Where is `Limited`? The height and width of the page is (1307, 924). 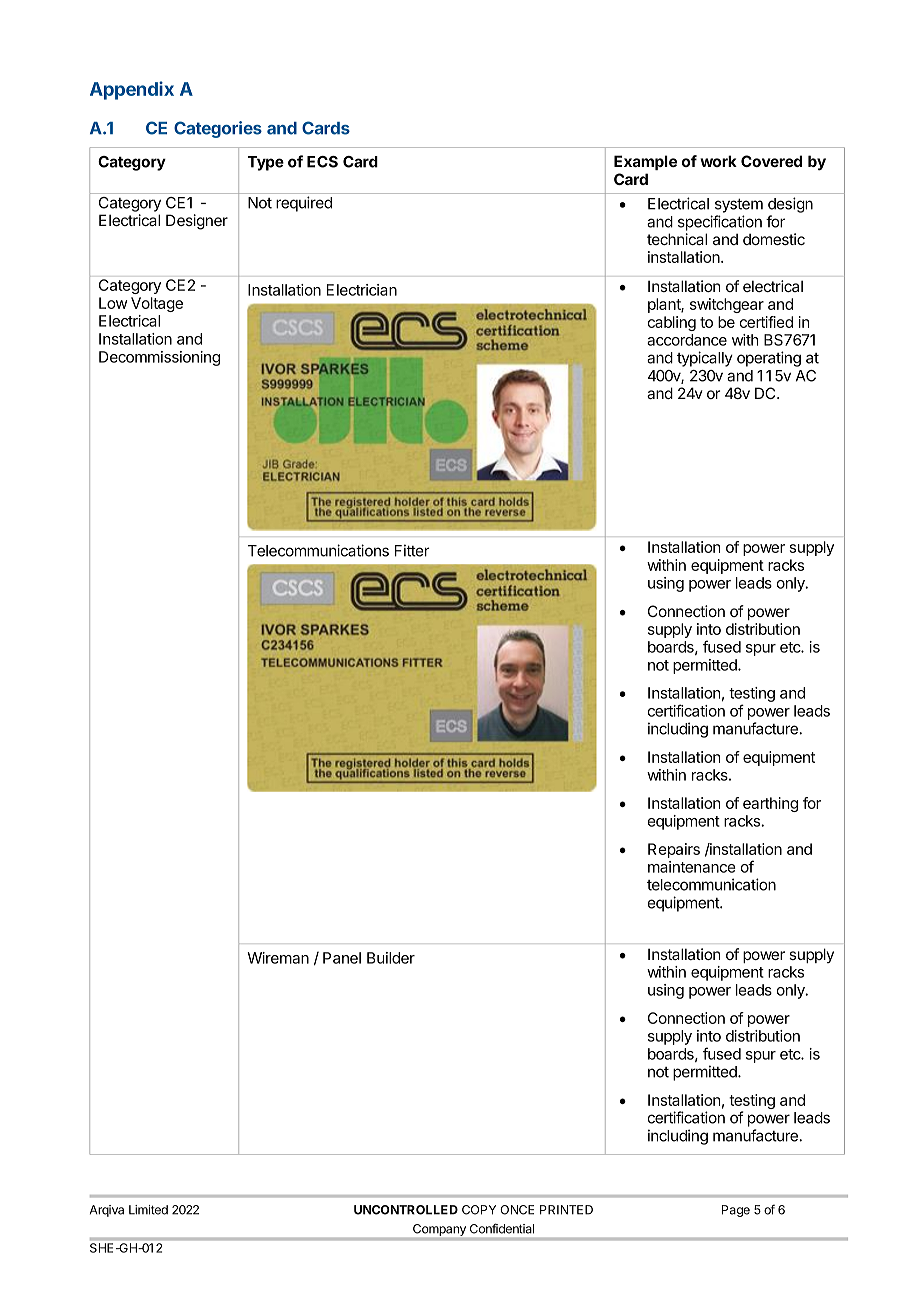
Limited is located at coordinates (148, 1210).
